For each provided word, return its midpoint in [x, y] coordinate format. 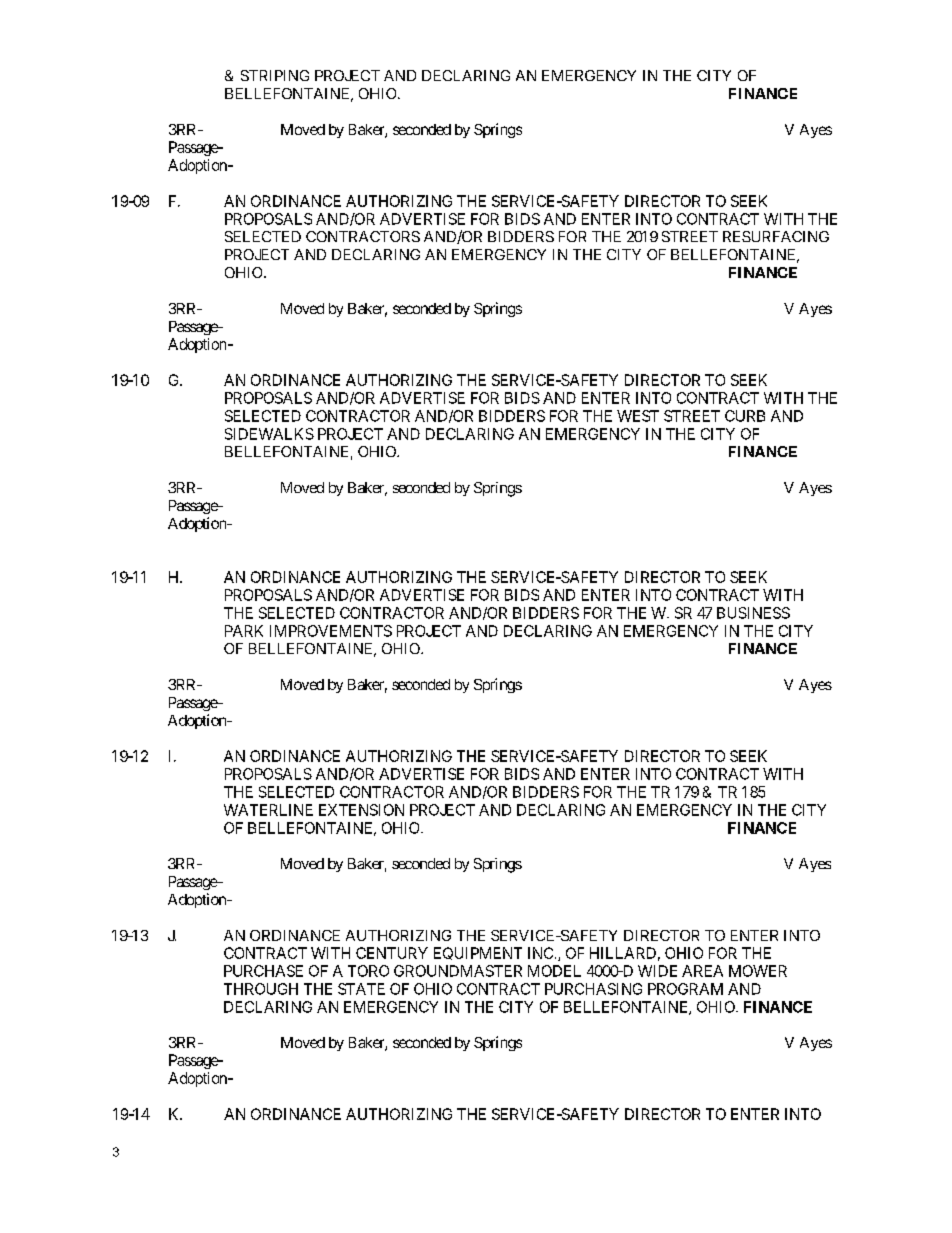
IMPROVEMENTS [331, 631]
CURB [745, 416]
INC [540, 953]
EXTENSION [361, 810]
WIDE [657, 971]
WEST [638, 416]
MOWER [758, 971]
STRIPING [275, 75]
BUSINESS [753, 613]
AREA [702, 971]
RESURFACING [776, 236]
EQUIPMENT [478, 953]
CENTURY [392, 953]
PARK [244, 631]
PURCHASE [263, 971]
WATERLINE [268, 810]
